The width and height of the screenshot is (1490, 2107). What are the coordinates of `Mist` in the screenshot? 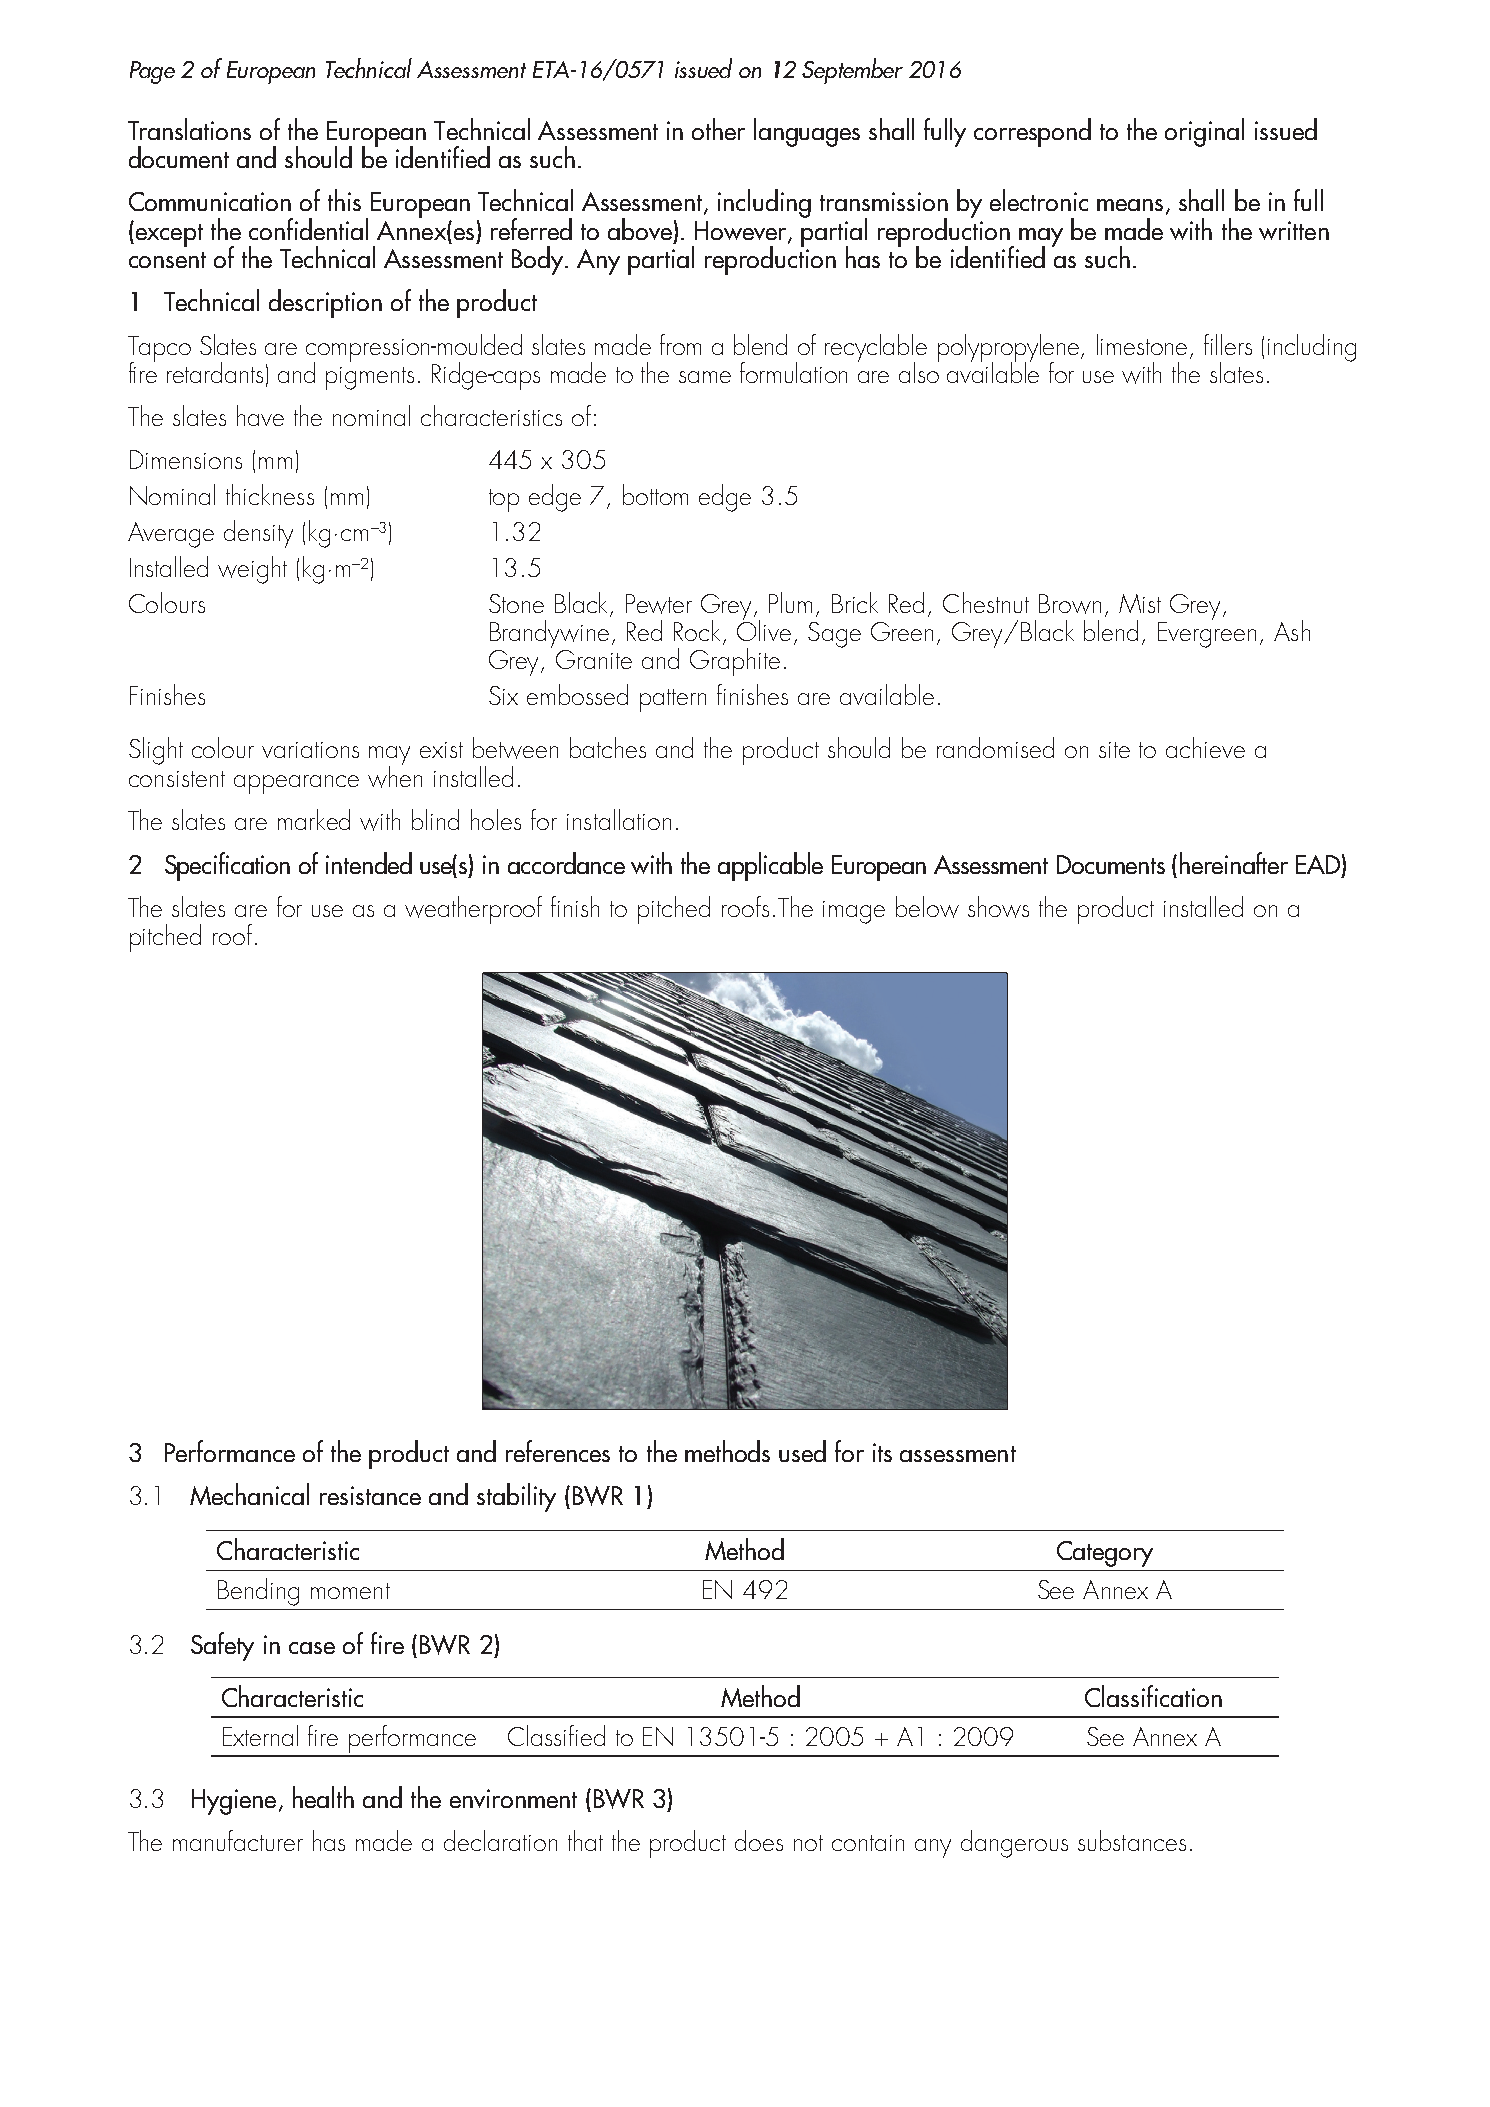 It's located at (1140, 603).
